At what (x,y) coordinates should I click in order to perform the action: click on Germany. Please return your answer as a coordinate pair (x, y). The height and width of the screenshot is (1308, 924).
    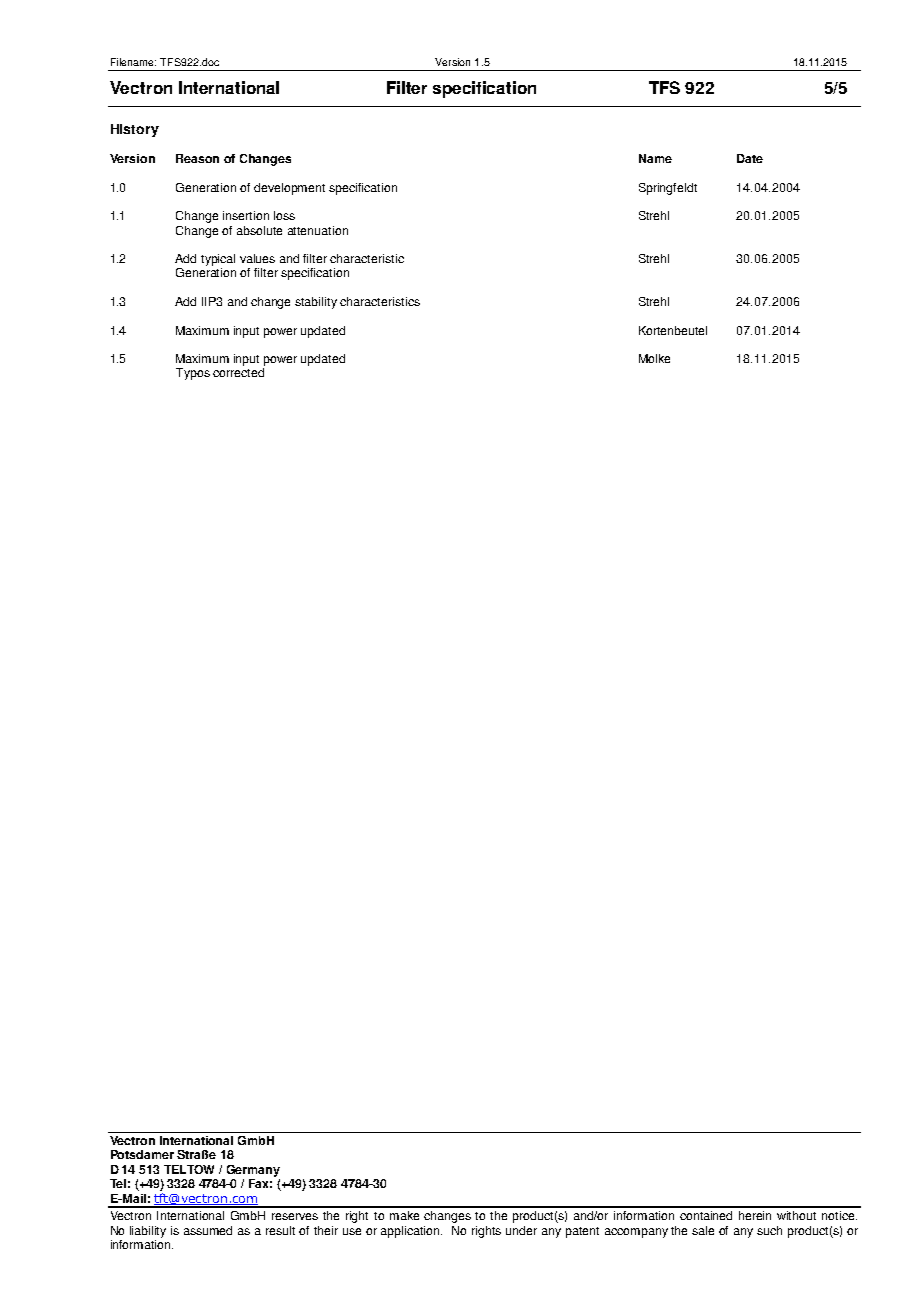
    Looking at the image, I should click on (253, 1171).
